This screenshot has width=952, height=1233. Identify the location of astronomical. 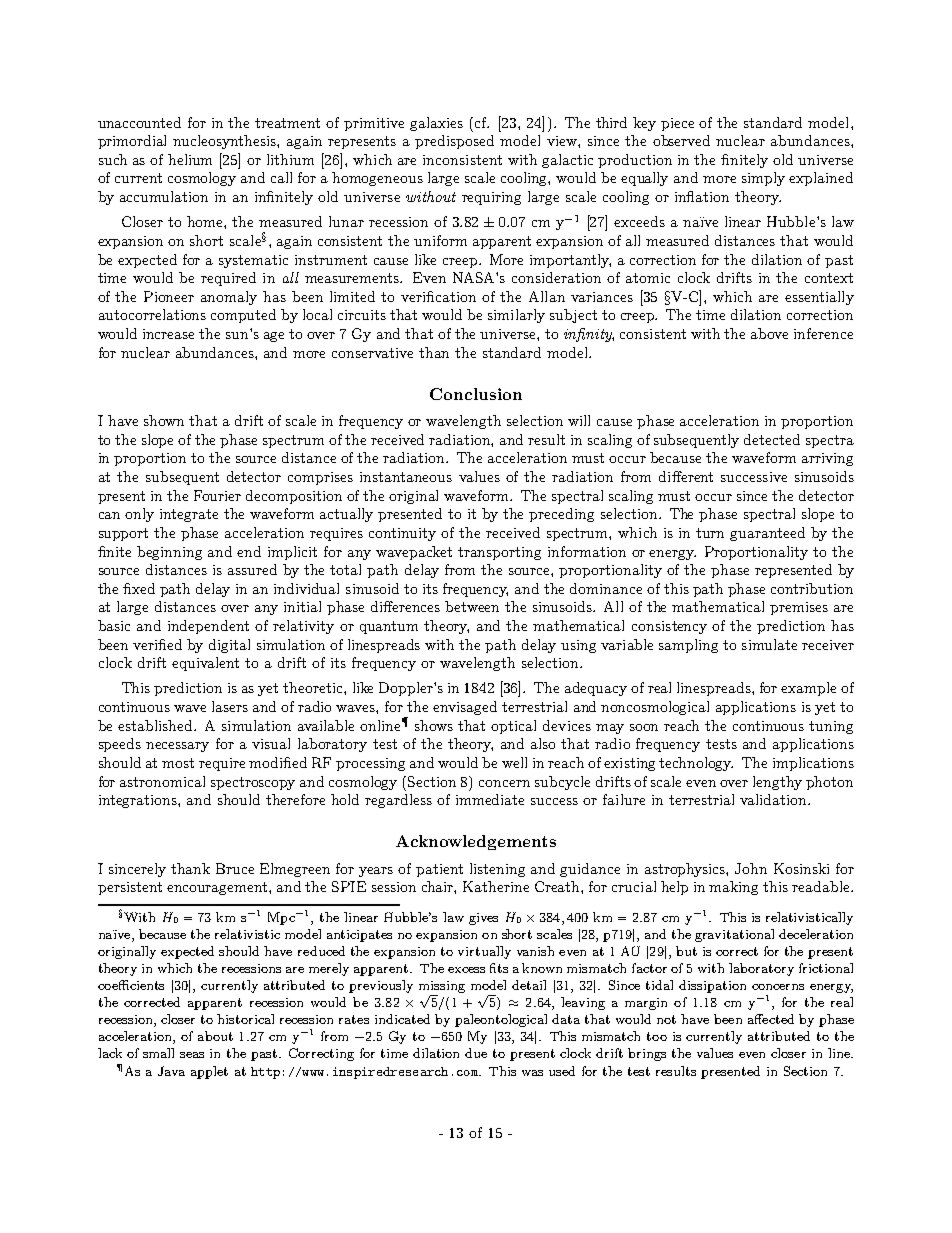
(162, 781).
